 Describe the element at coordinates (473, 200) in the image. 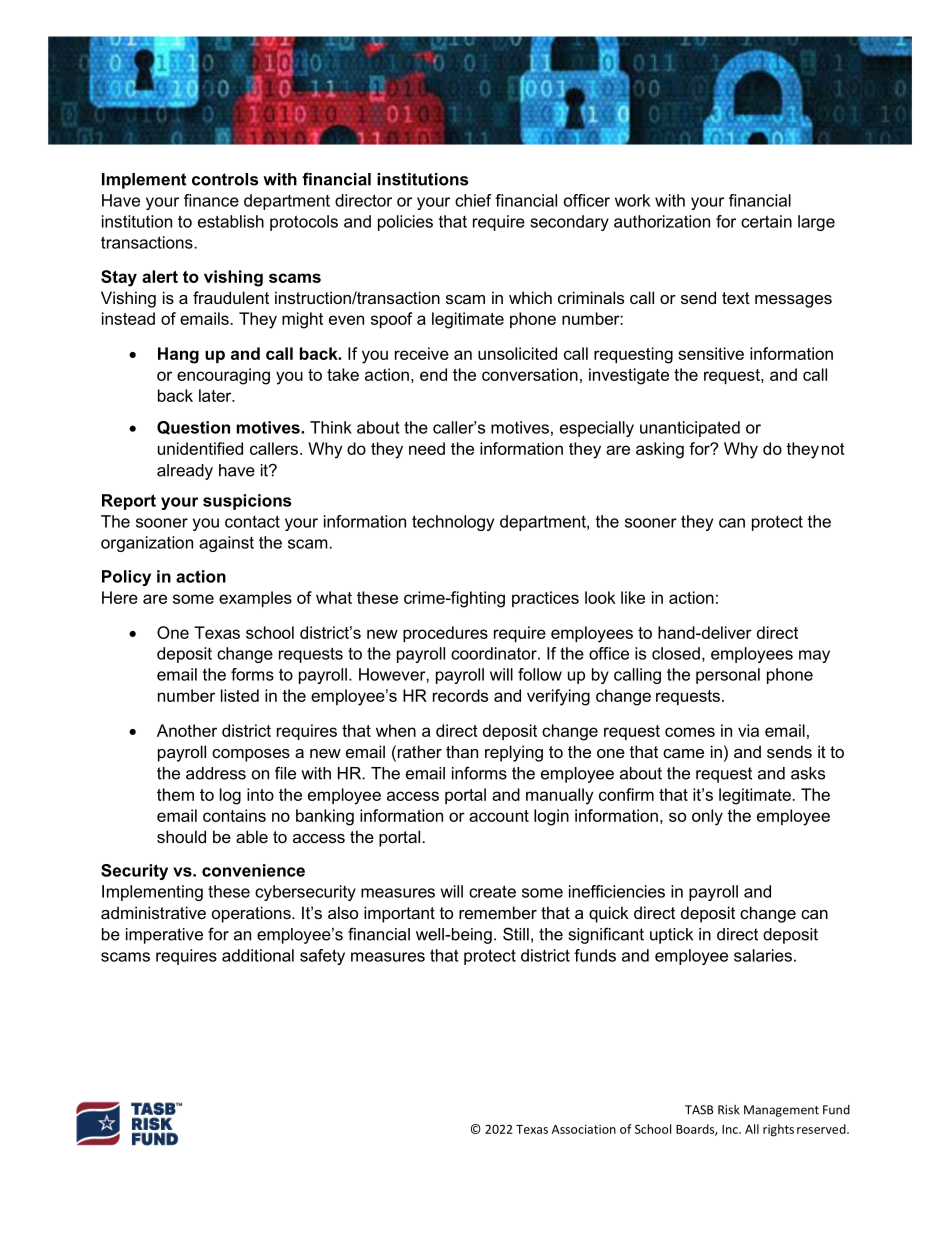

I see `chief` at that location.
